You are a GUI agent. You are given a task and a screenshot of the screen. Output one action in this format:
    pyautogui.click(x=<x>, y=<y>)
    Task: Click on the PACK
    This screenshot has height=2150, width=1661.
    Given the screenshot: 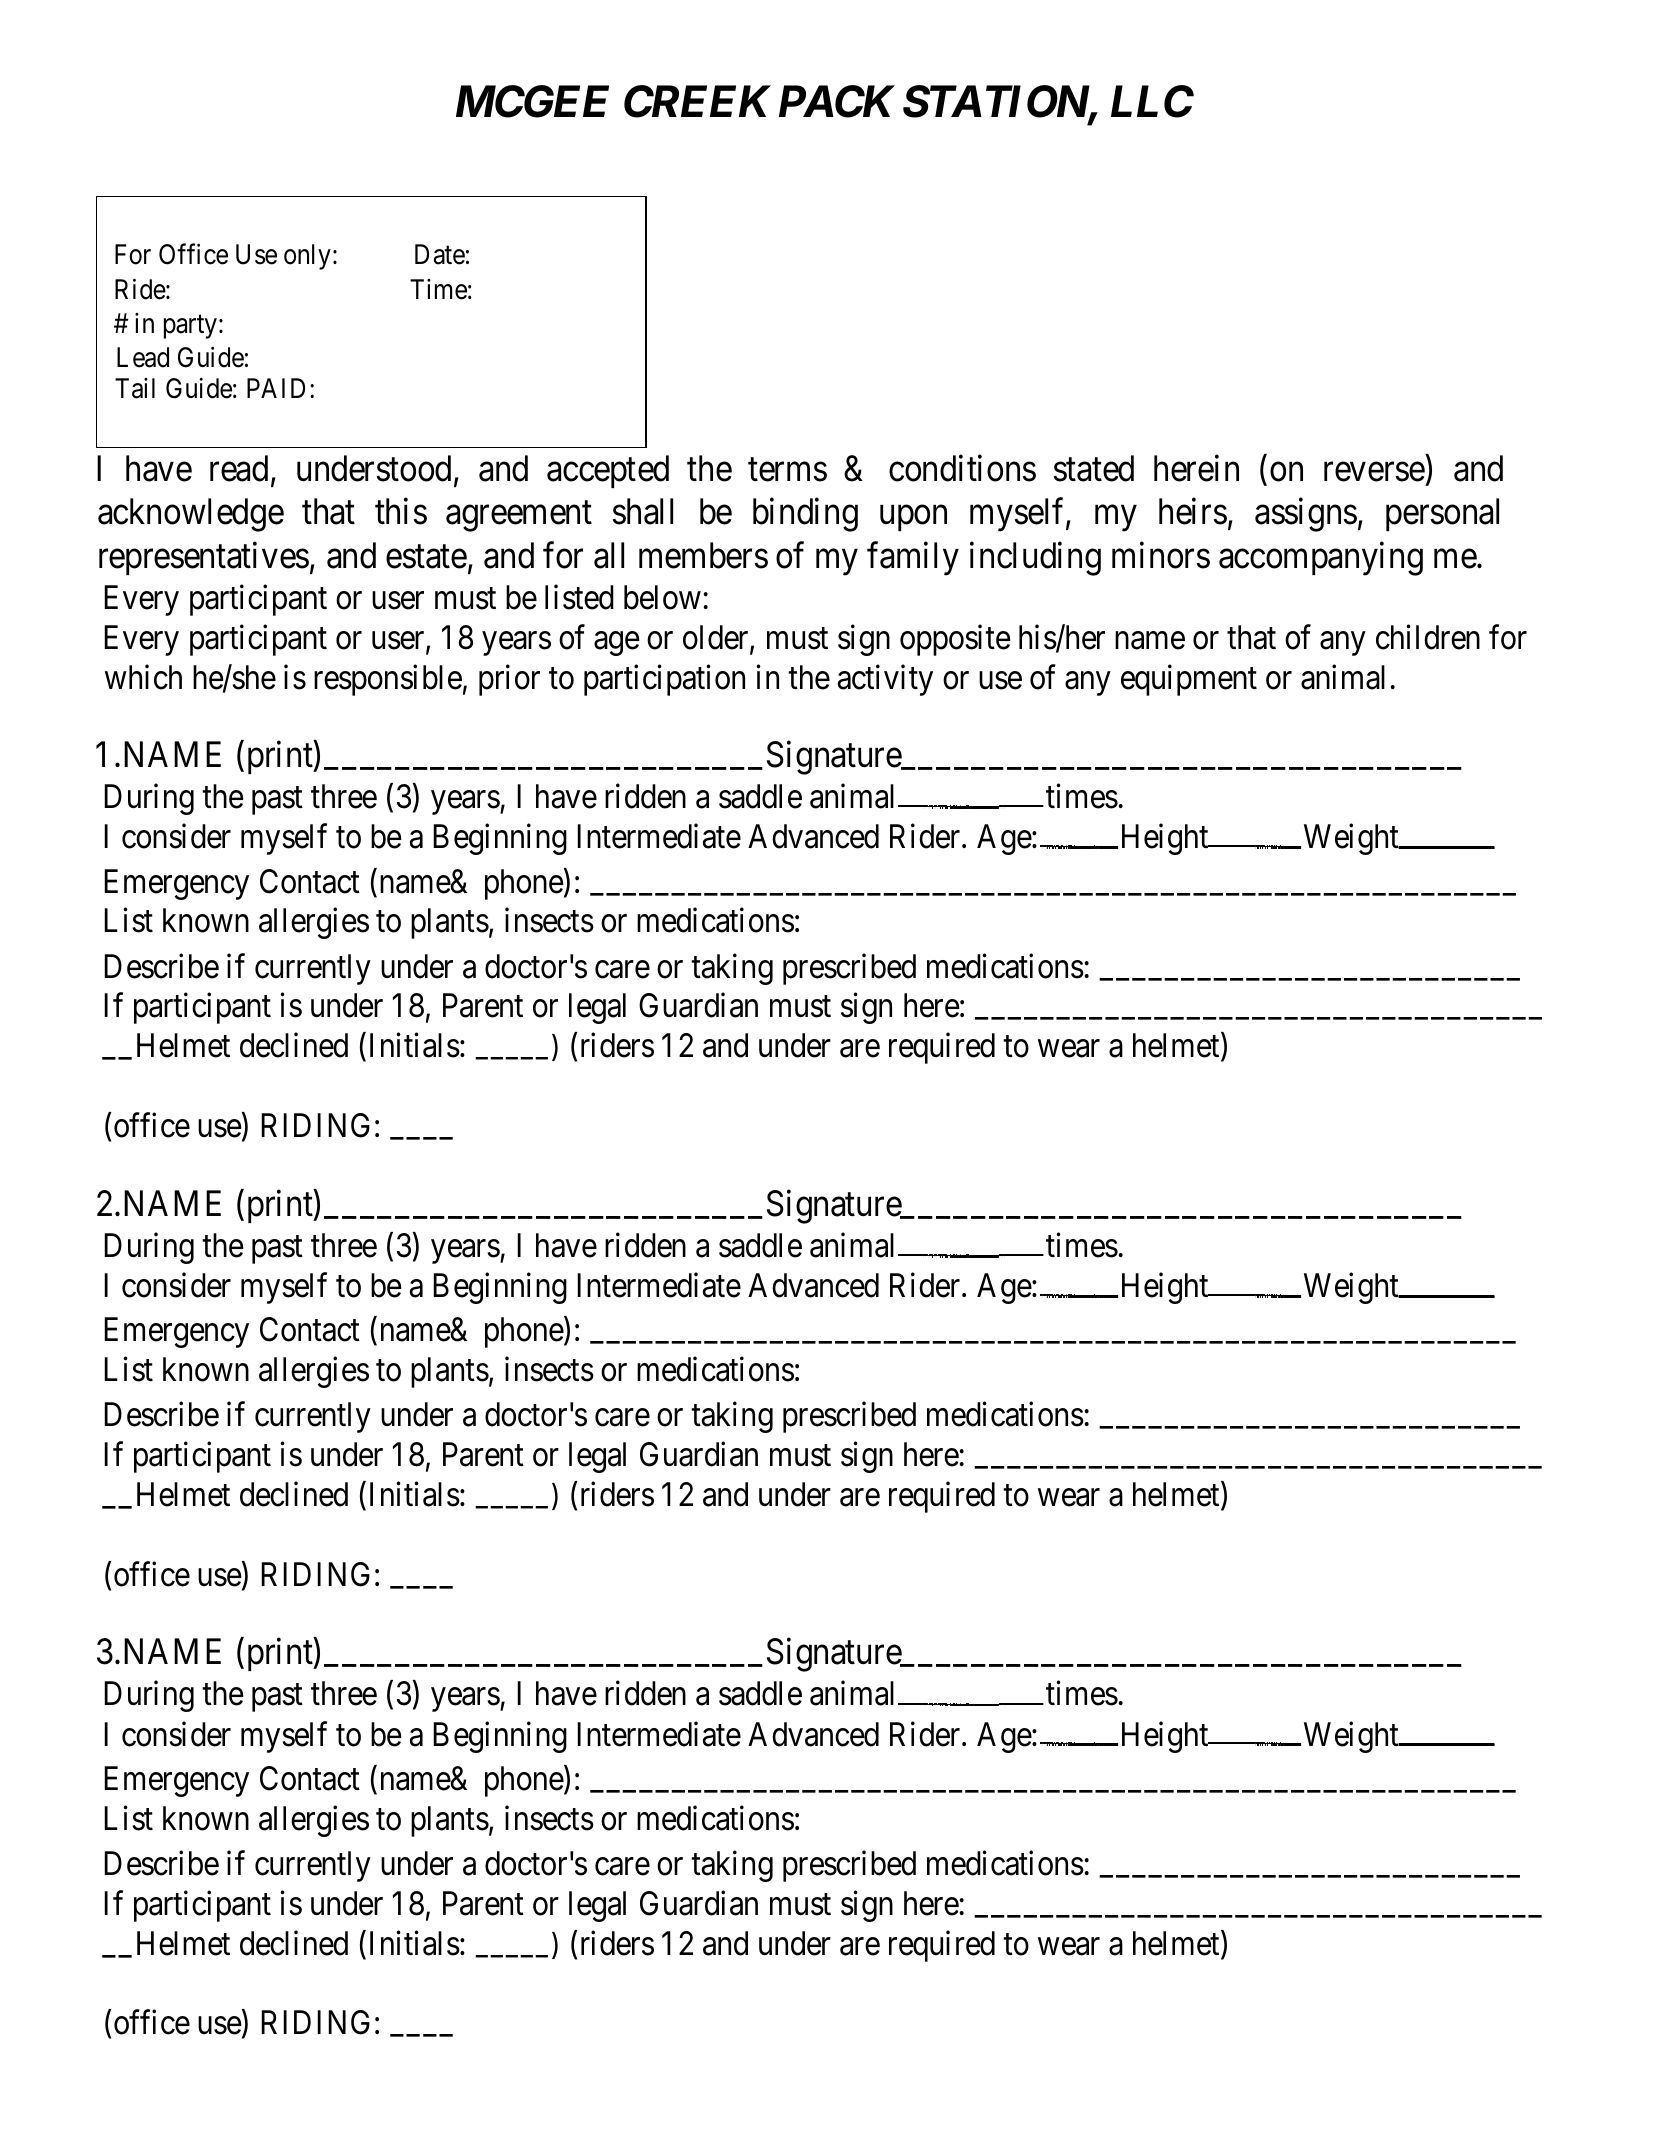 What is the action you would take?
    pyautogui.click(x=837, y=101)
